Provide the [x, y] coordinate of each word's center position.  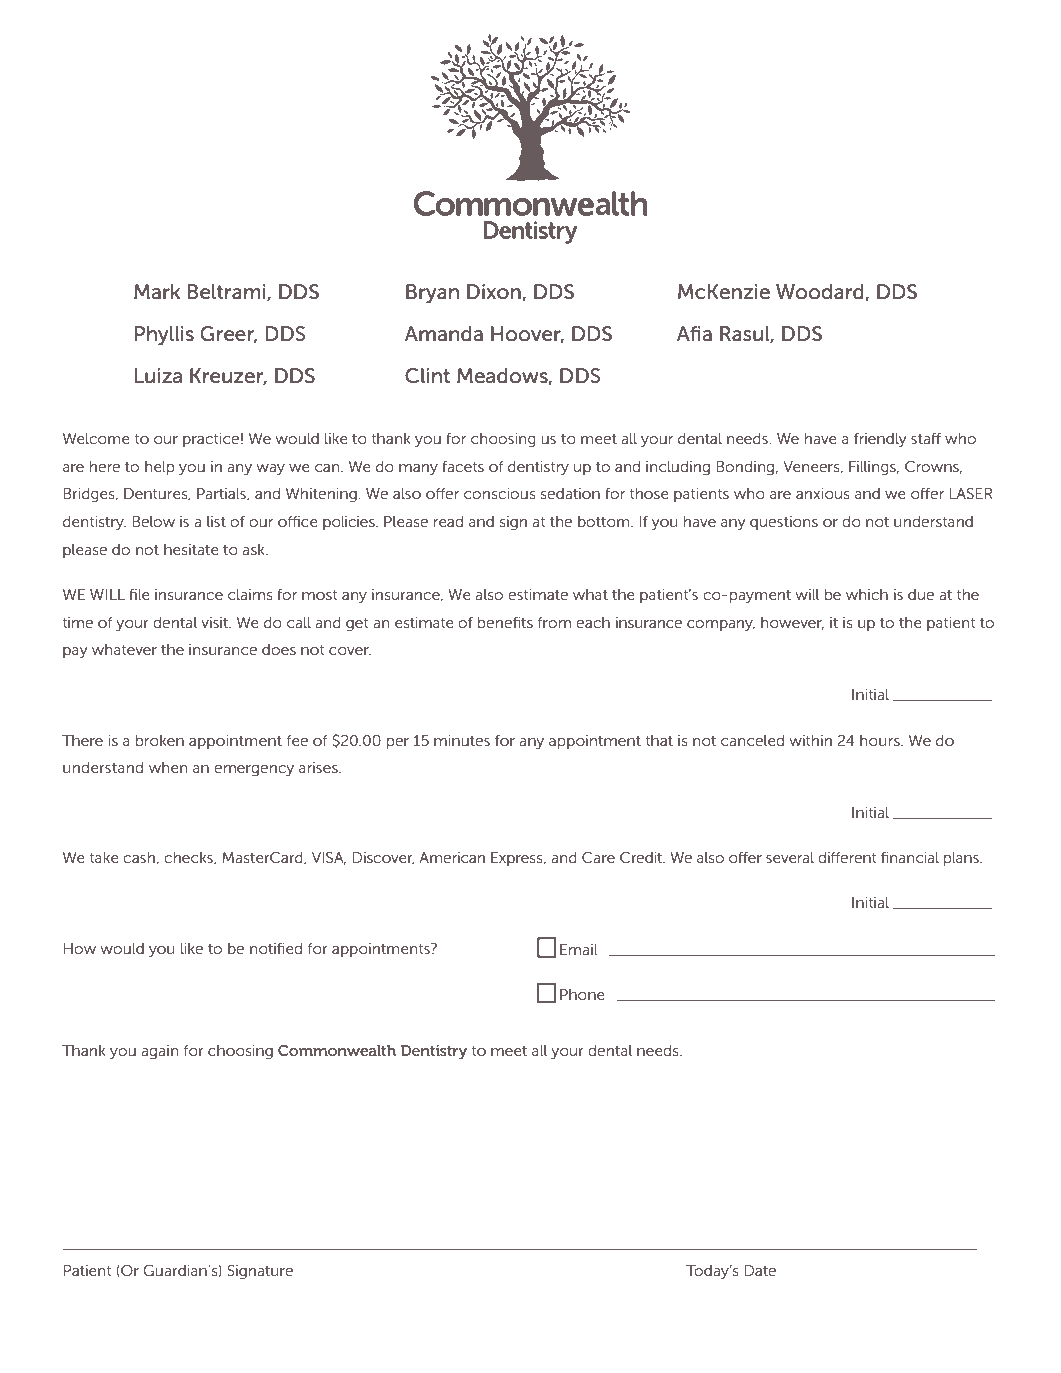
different [847, 857]
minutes [462, 740]
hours [881, 740]
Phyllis [164, 336]
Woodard [821, 292]
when [168, 767]
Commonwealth [337, 1050]
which [867, 594]
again [159, 1052]
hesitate [191, 549]
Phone [582, 994]
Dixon [495, 292]
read [448, 521]
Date [760, 1270]
